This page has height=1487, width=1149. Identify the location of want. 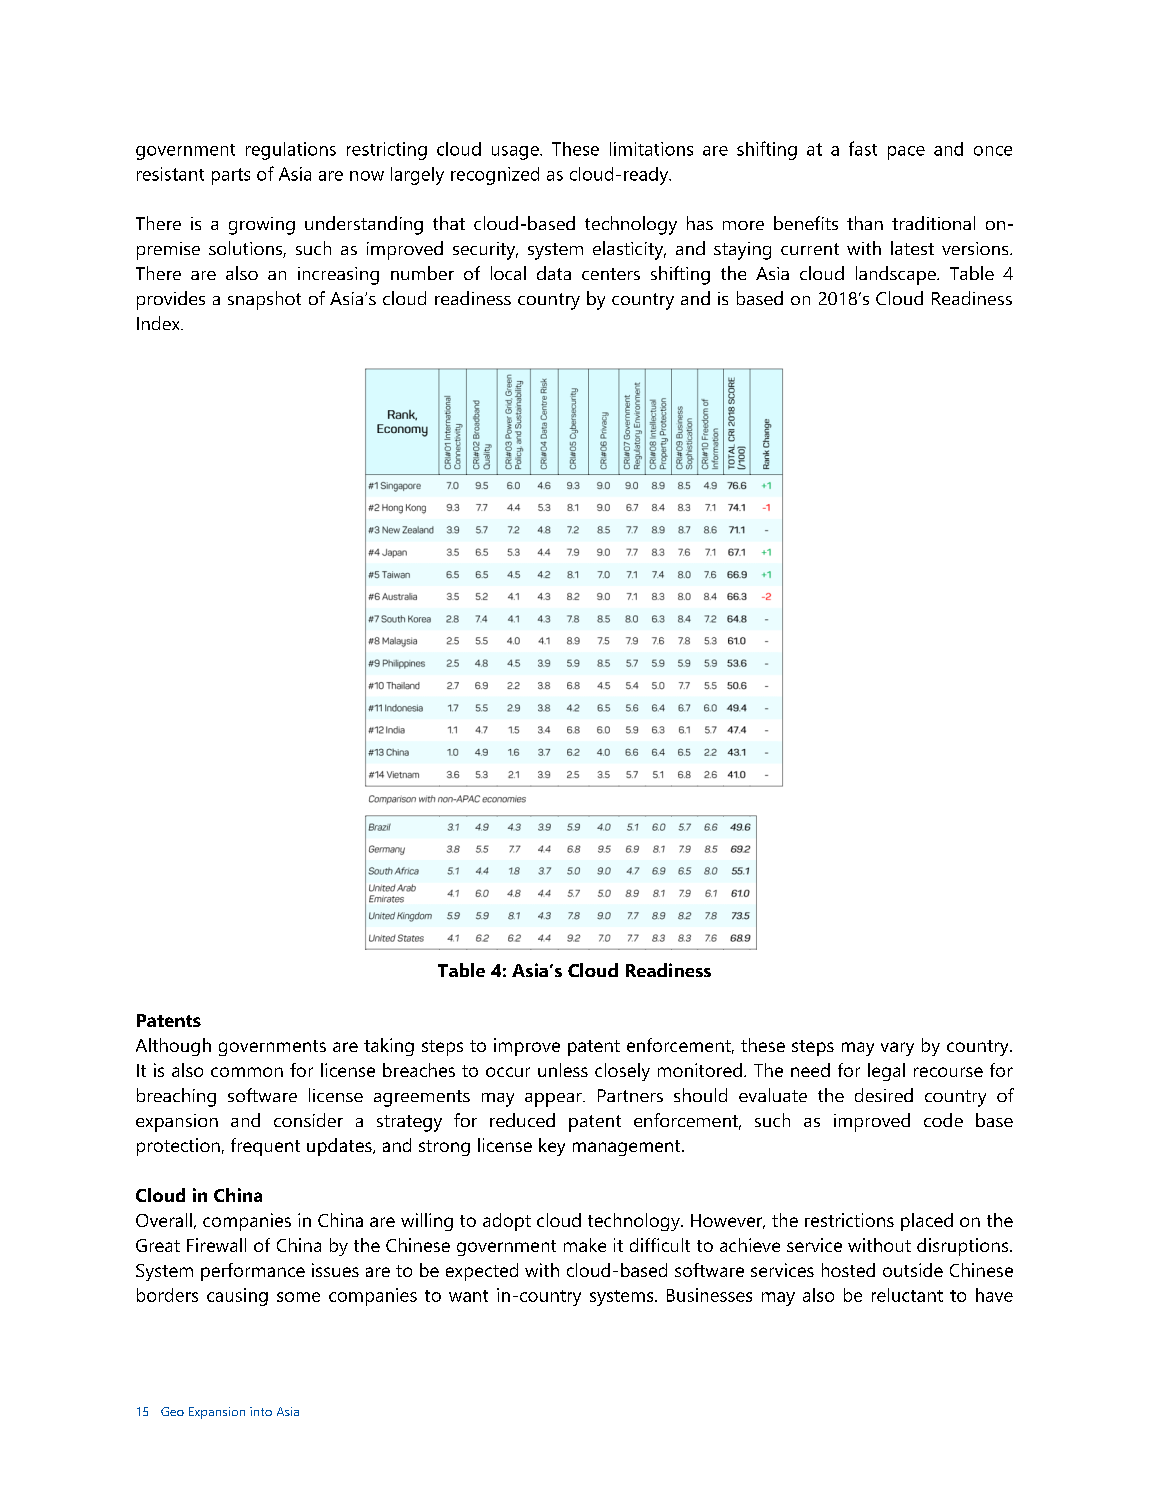
(468, 1296).
